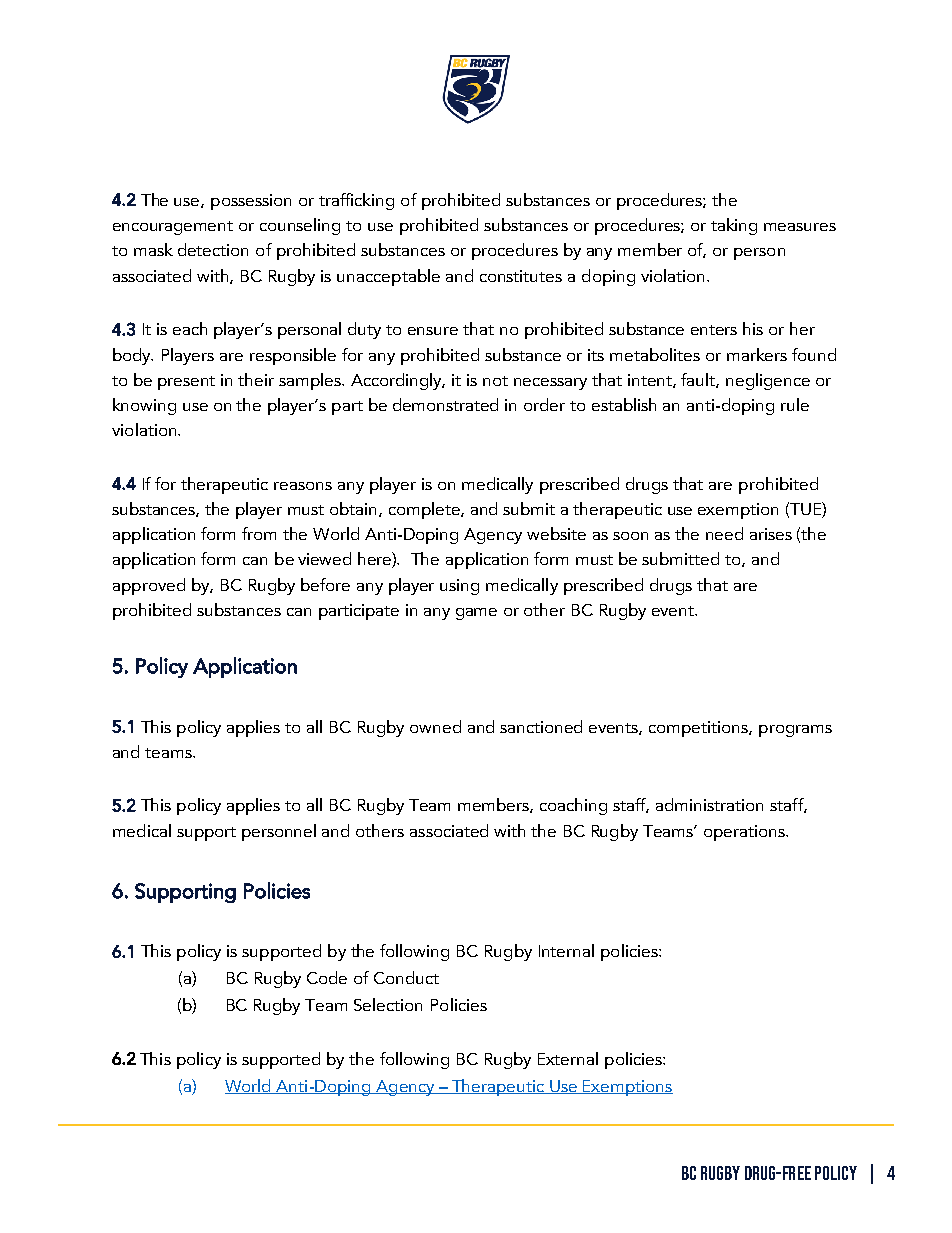 The width and height of the screenshot is (952, 1233). What do you see at coordinates (259, 533) in the screenshot?
I see `from` at bounding box center [259, 533].
